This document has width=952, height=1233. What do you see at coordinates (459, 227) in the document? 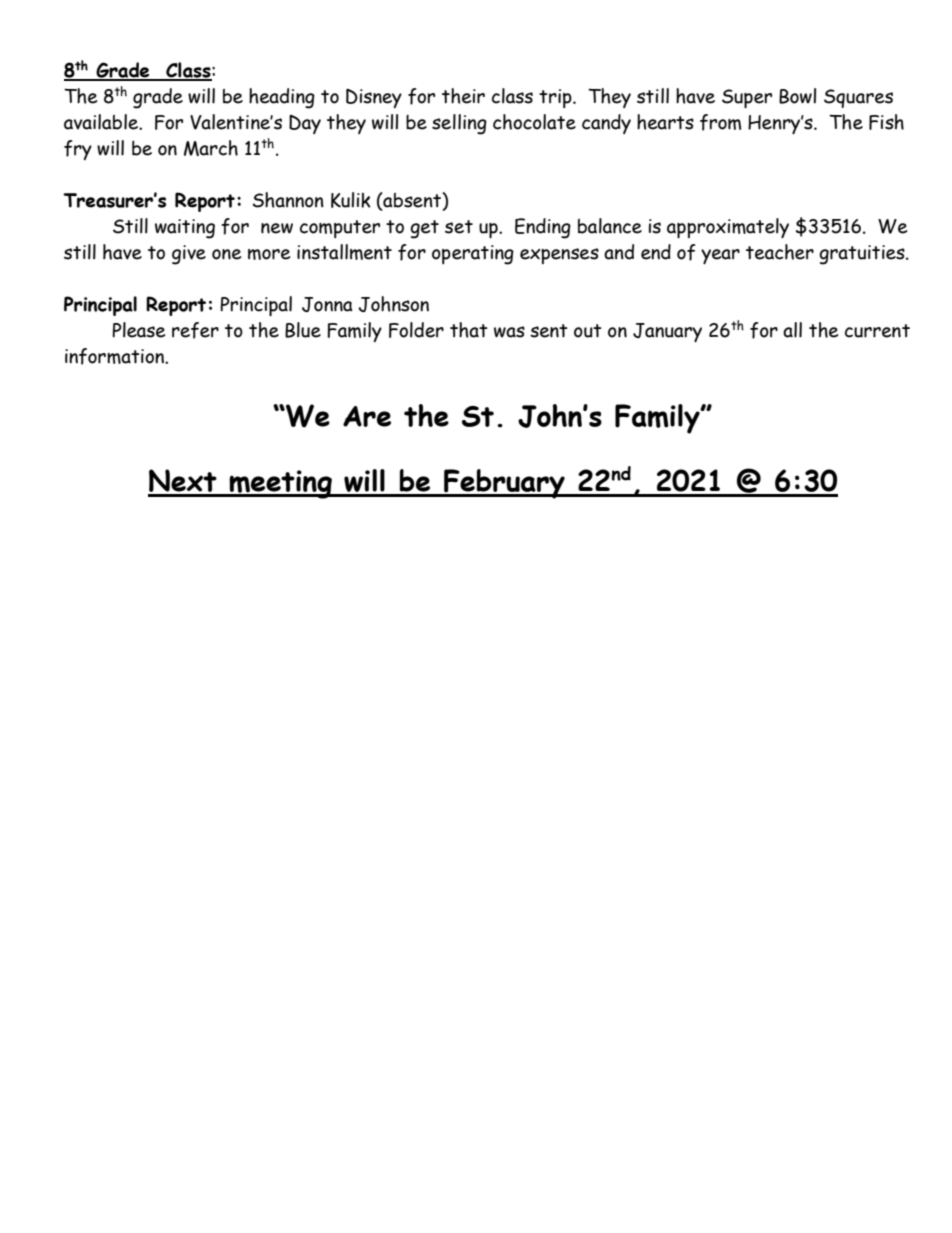
I see `set` at bounding box center [459, 227].
